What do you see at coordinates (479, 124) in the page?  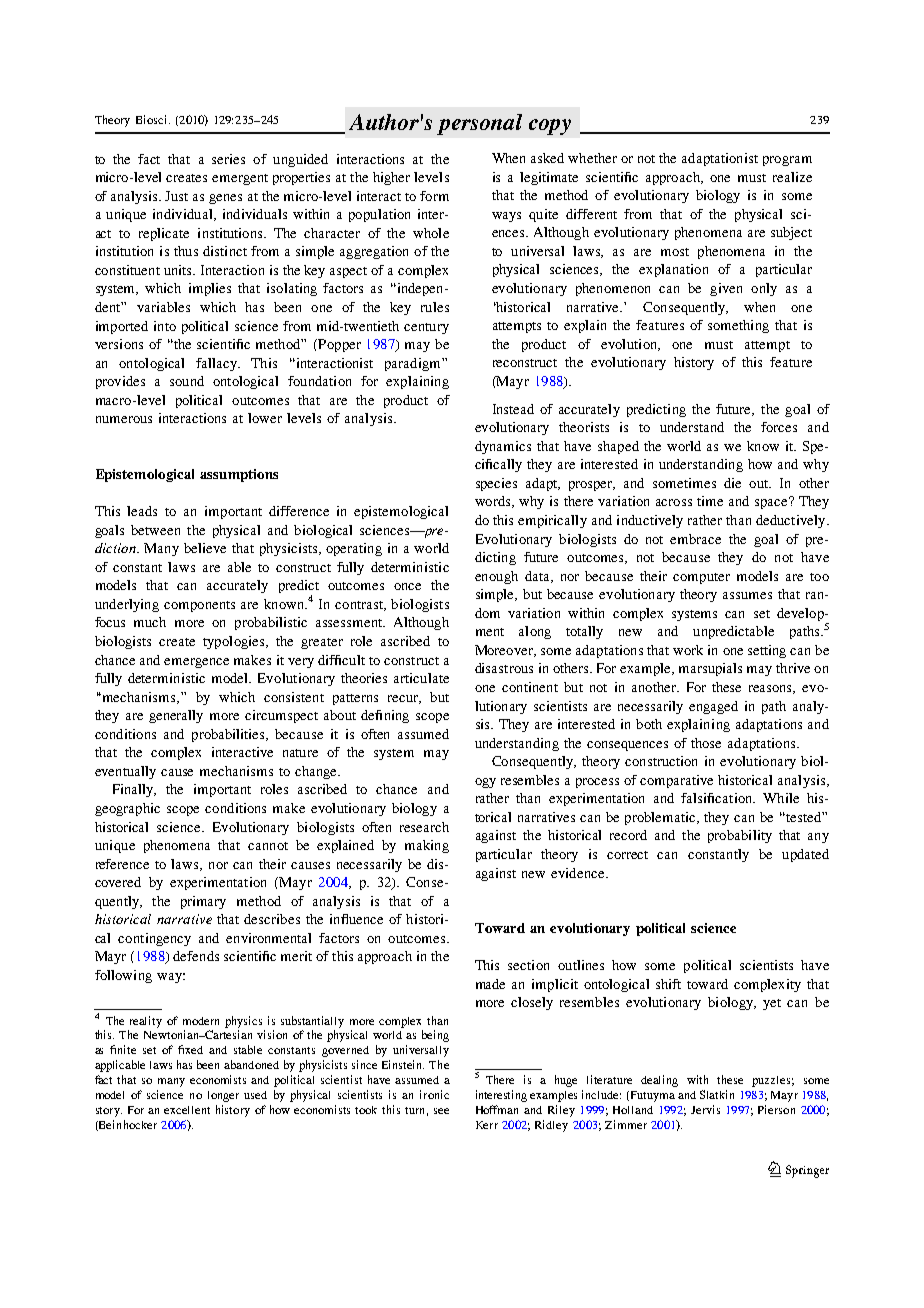 I see `personal` at bounding box center [479, 124].
